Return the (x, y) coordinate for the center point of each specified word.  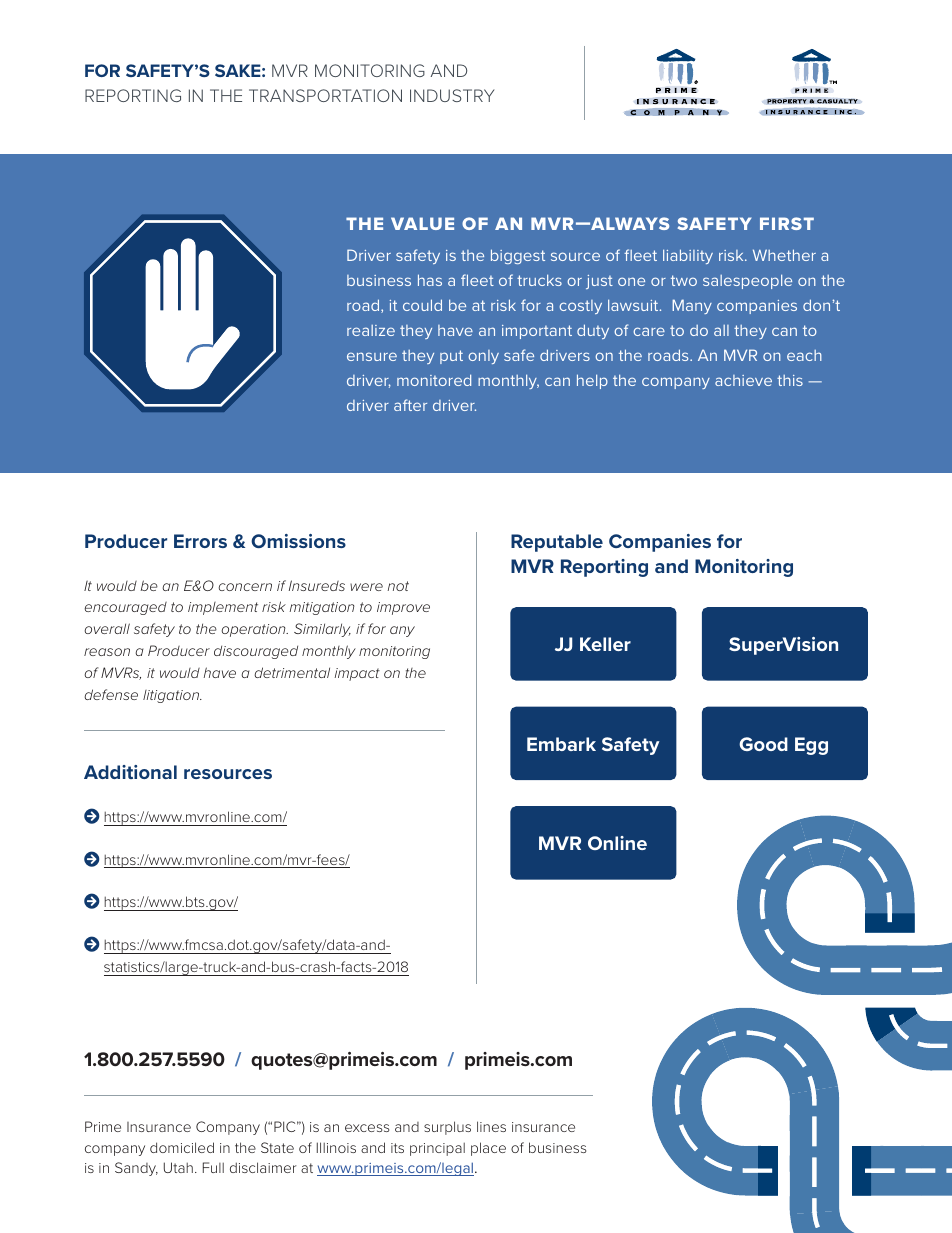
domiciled (182, 1147)
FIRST (787, 223)
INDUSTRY (452, 95)
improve (403, 608)
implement (223, 608)
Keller (605, 644)
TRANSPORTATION (325, 95)
